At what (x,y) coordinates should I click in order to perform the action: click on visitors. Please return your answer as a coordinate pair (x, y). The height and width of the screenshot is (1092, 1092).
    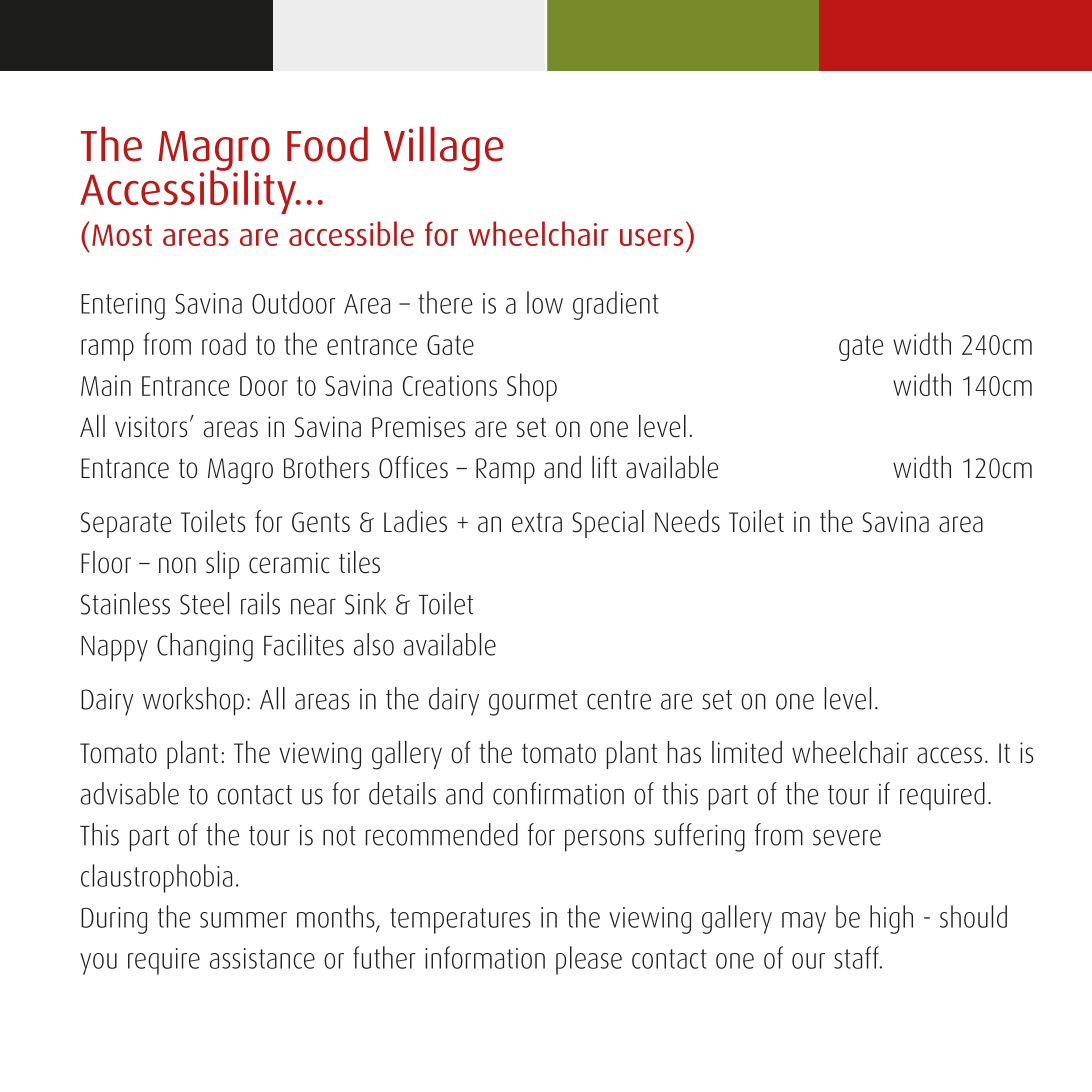
    Looking at the image, I should click on (151, 427).
